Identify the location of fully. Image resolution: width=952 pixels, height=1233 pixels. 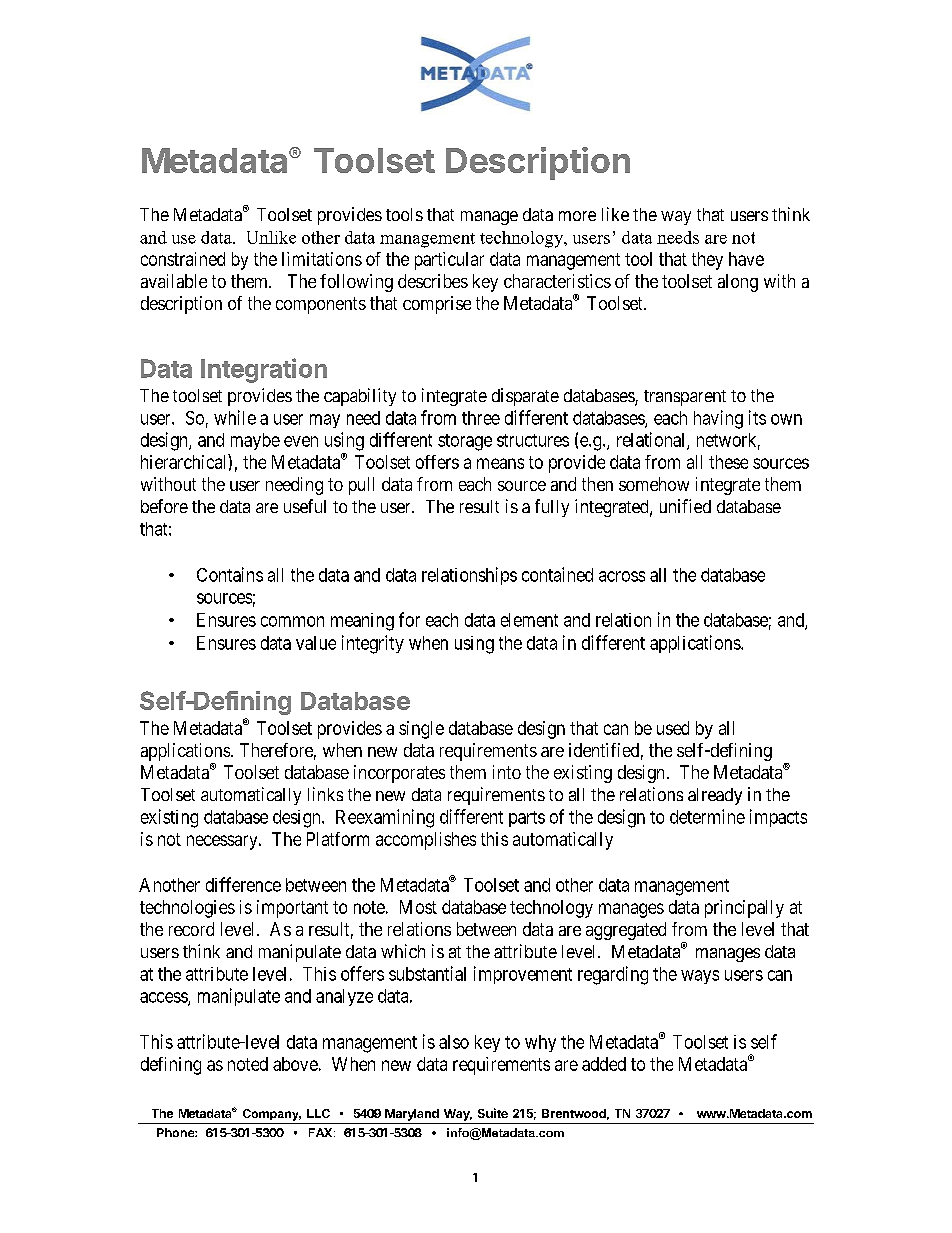
(552, 508).
